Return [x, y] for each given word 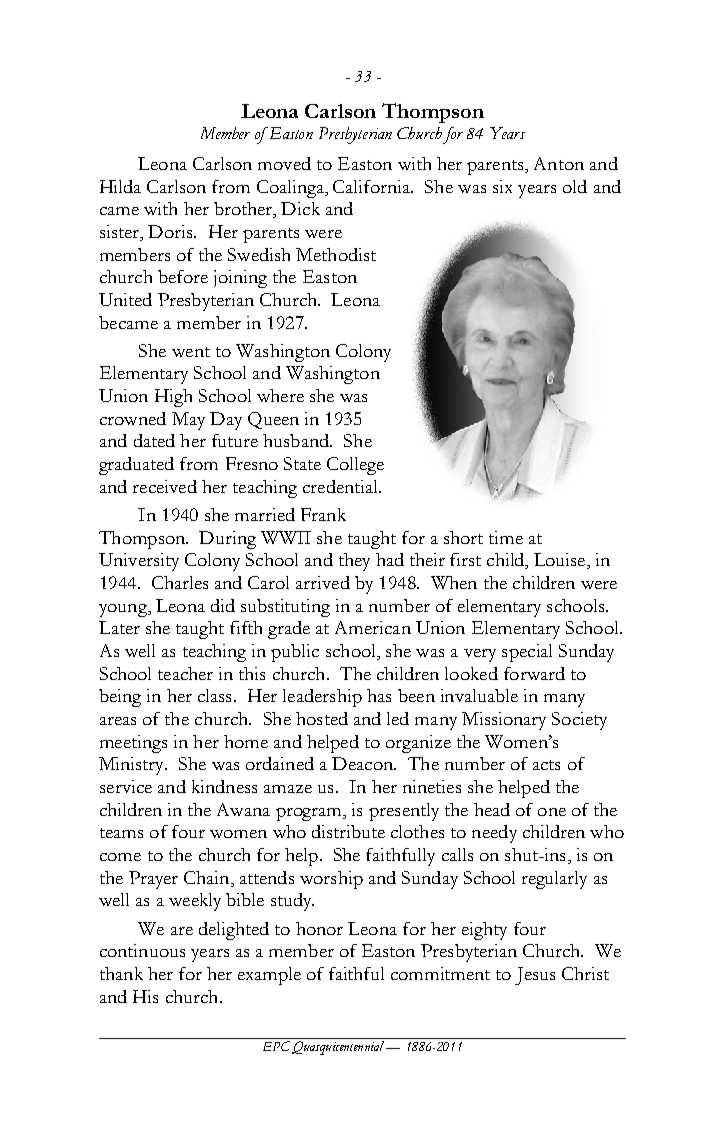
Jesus [535, 976]
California [373, 186]
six [502, 186]
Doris [171, 231]
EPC [276, 1046]
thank [121, 973]
